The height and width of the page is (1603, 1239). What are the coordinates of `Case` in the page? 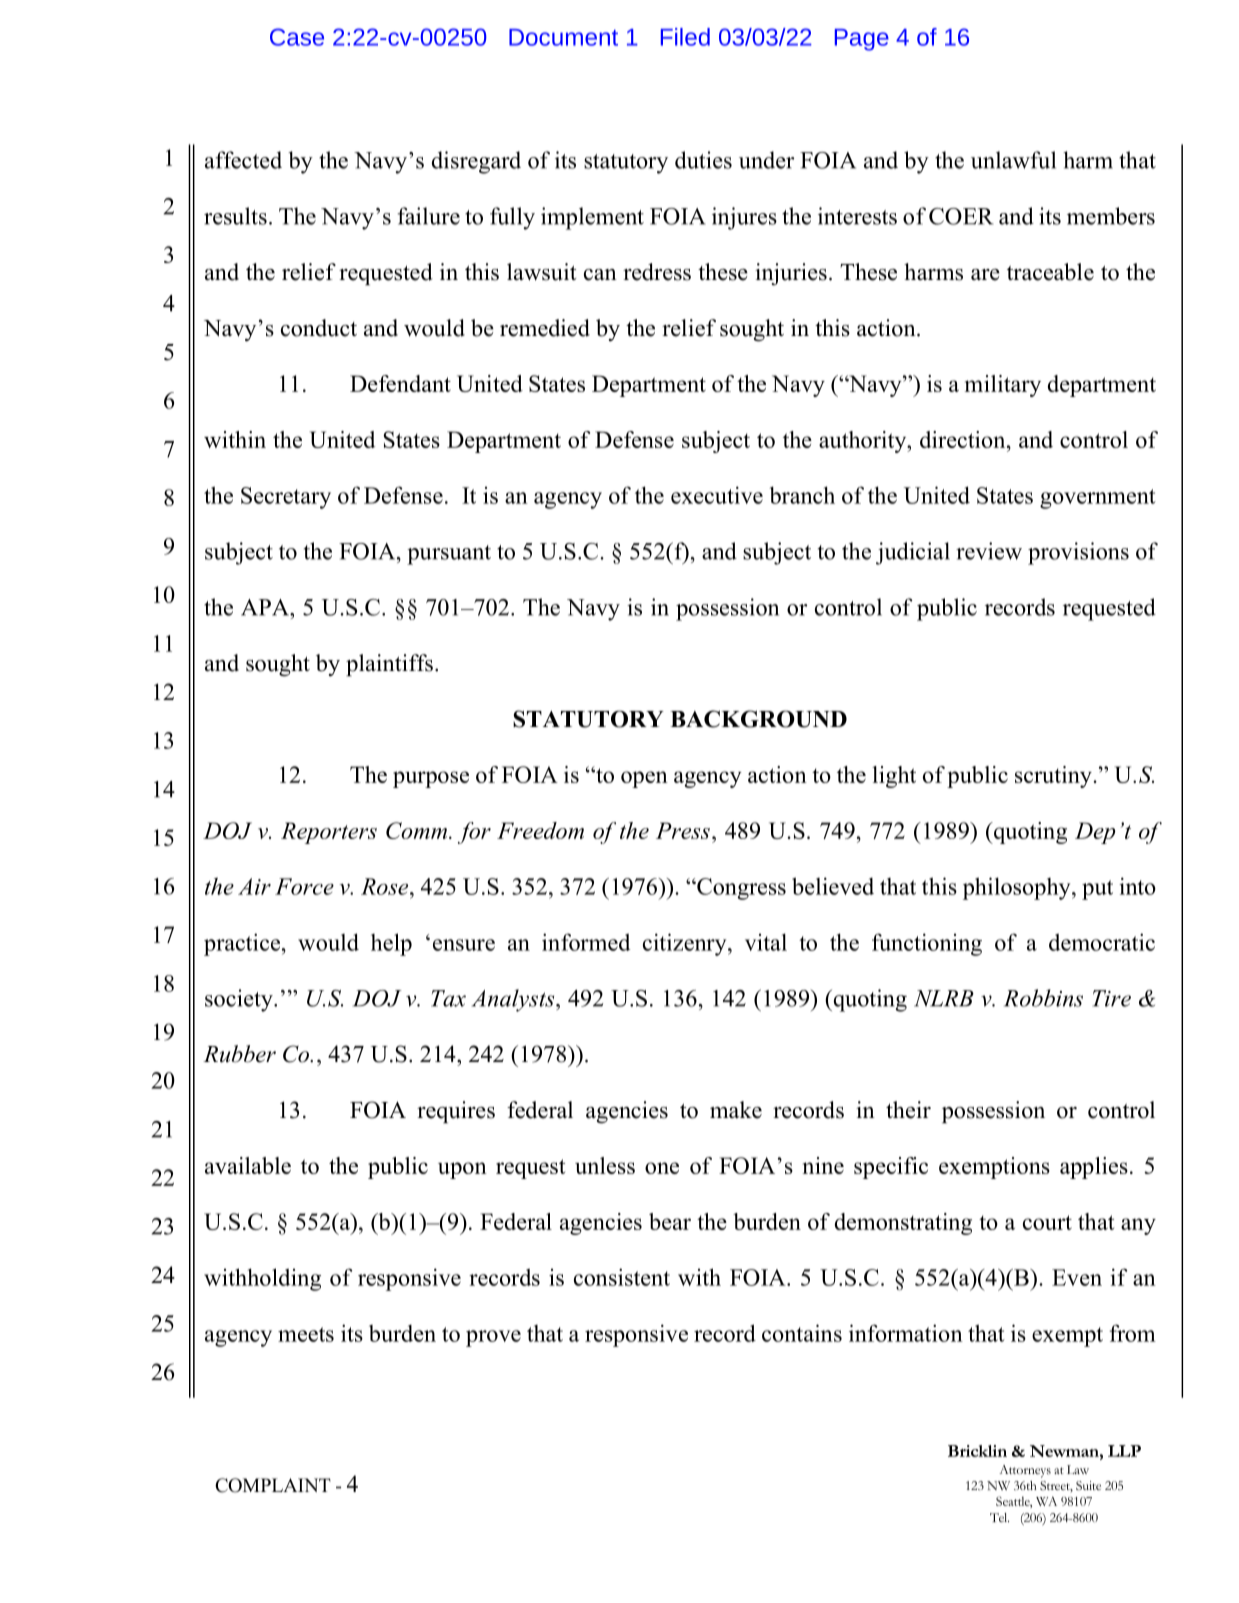 It's located at (297, 37).
